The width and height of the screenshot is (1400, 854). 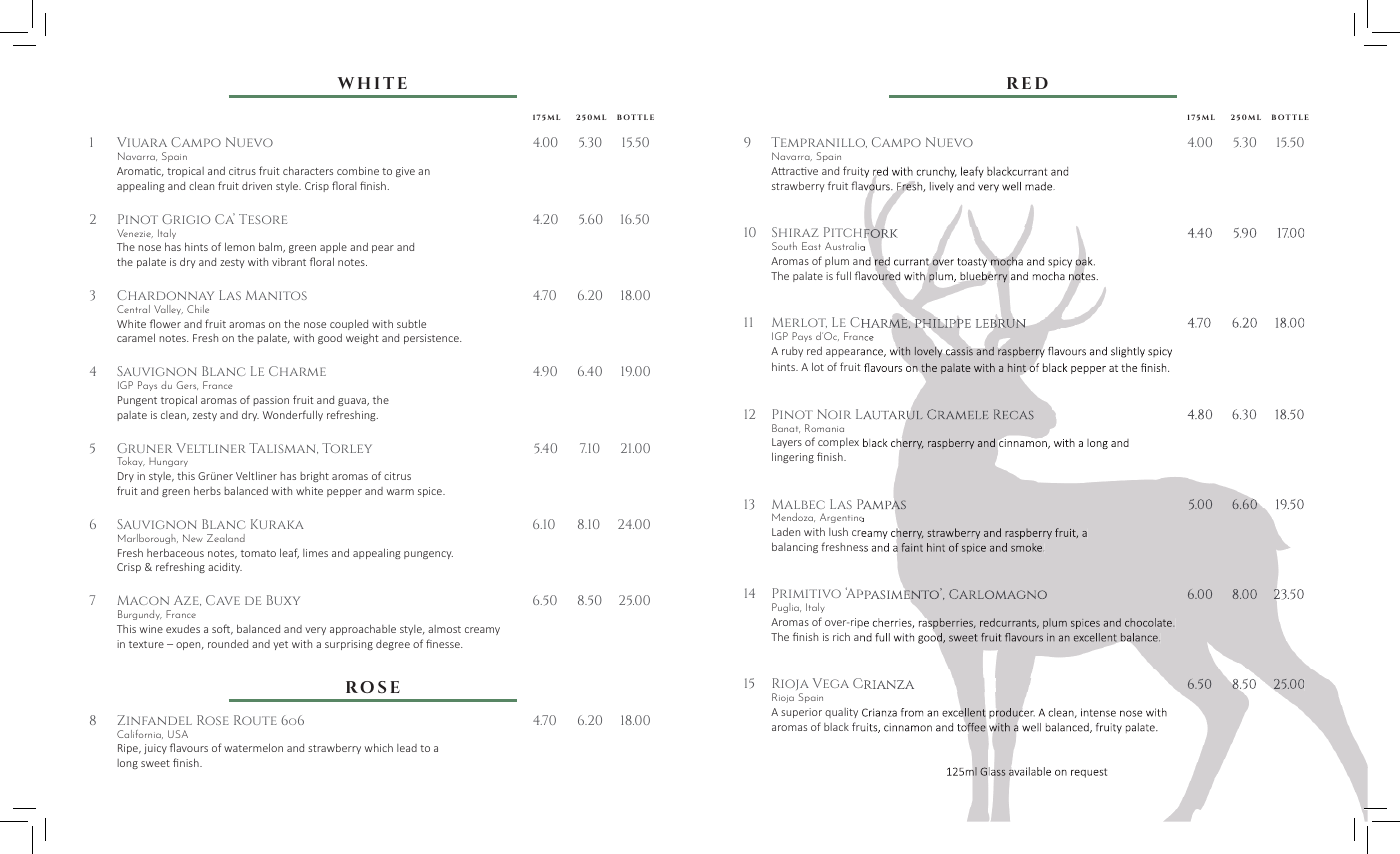 I want to click on Zealand, so click(x=226, y=538).
